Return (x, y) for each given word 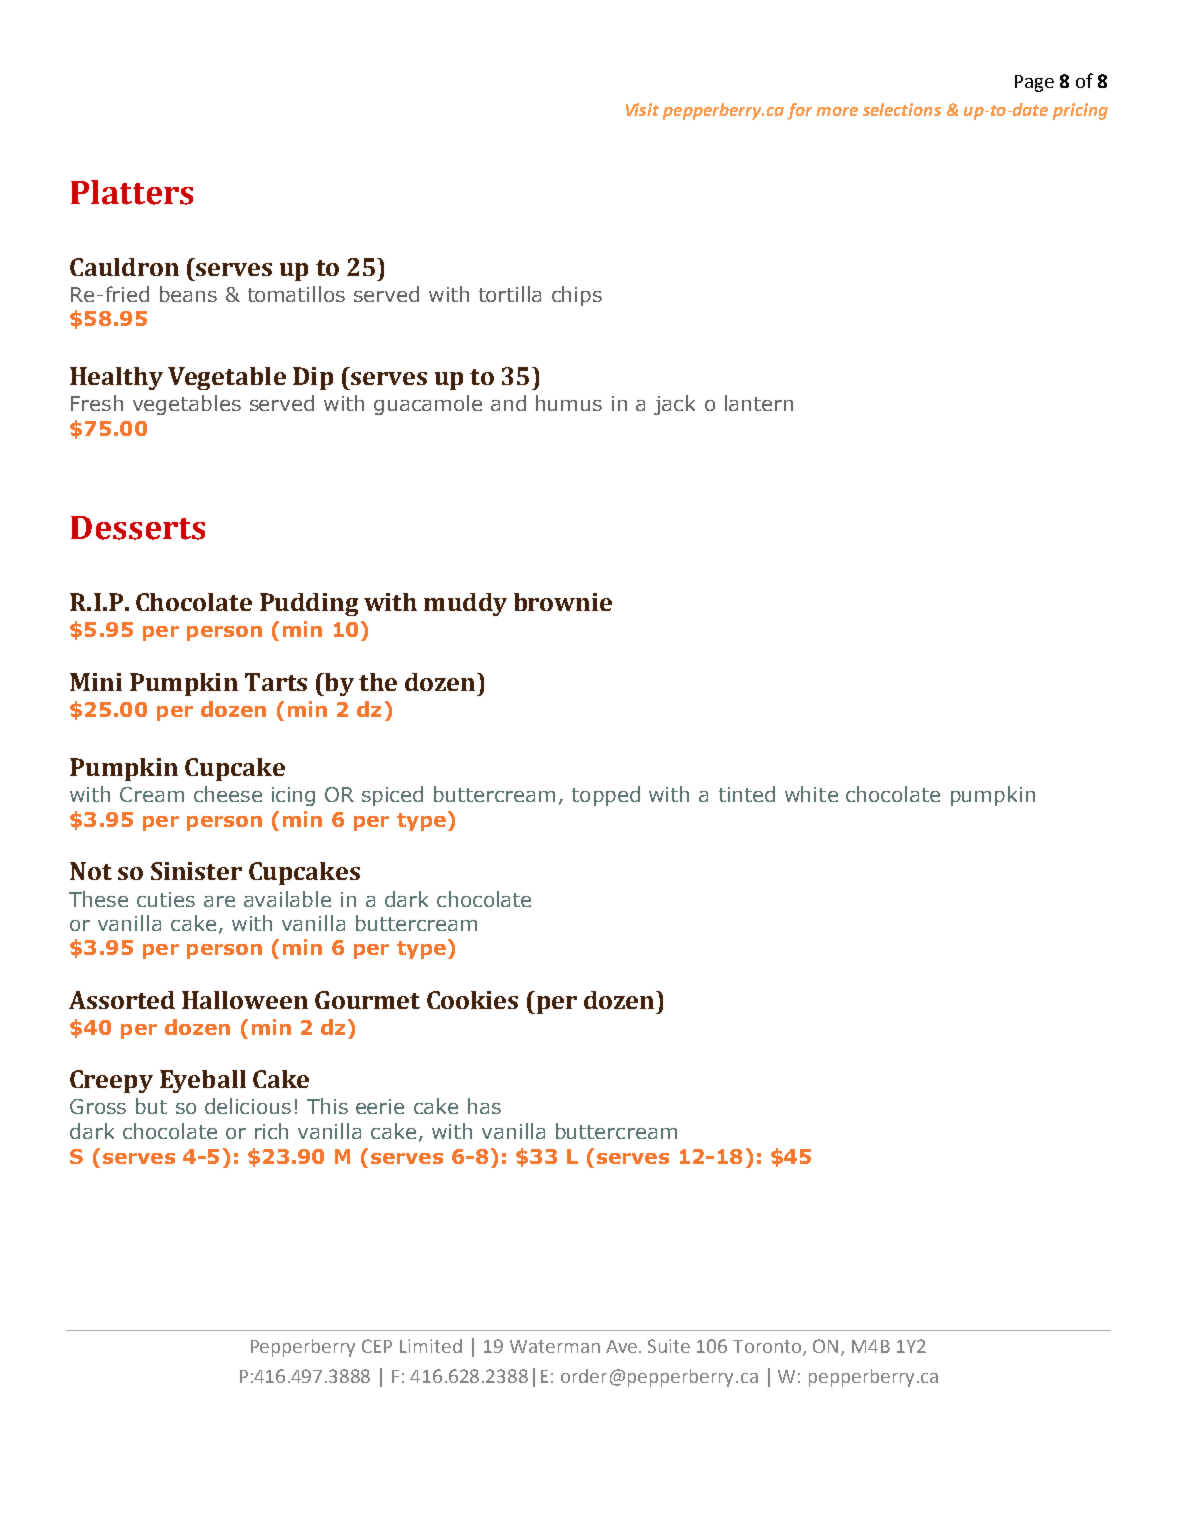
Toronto (768, 1348)
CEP (377, 1346)
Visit (642, 109)
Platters (132, 192)
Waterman (555, 1346)
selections (902, 109)
